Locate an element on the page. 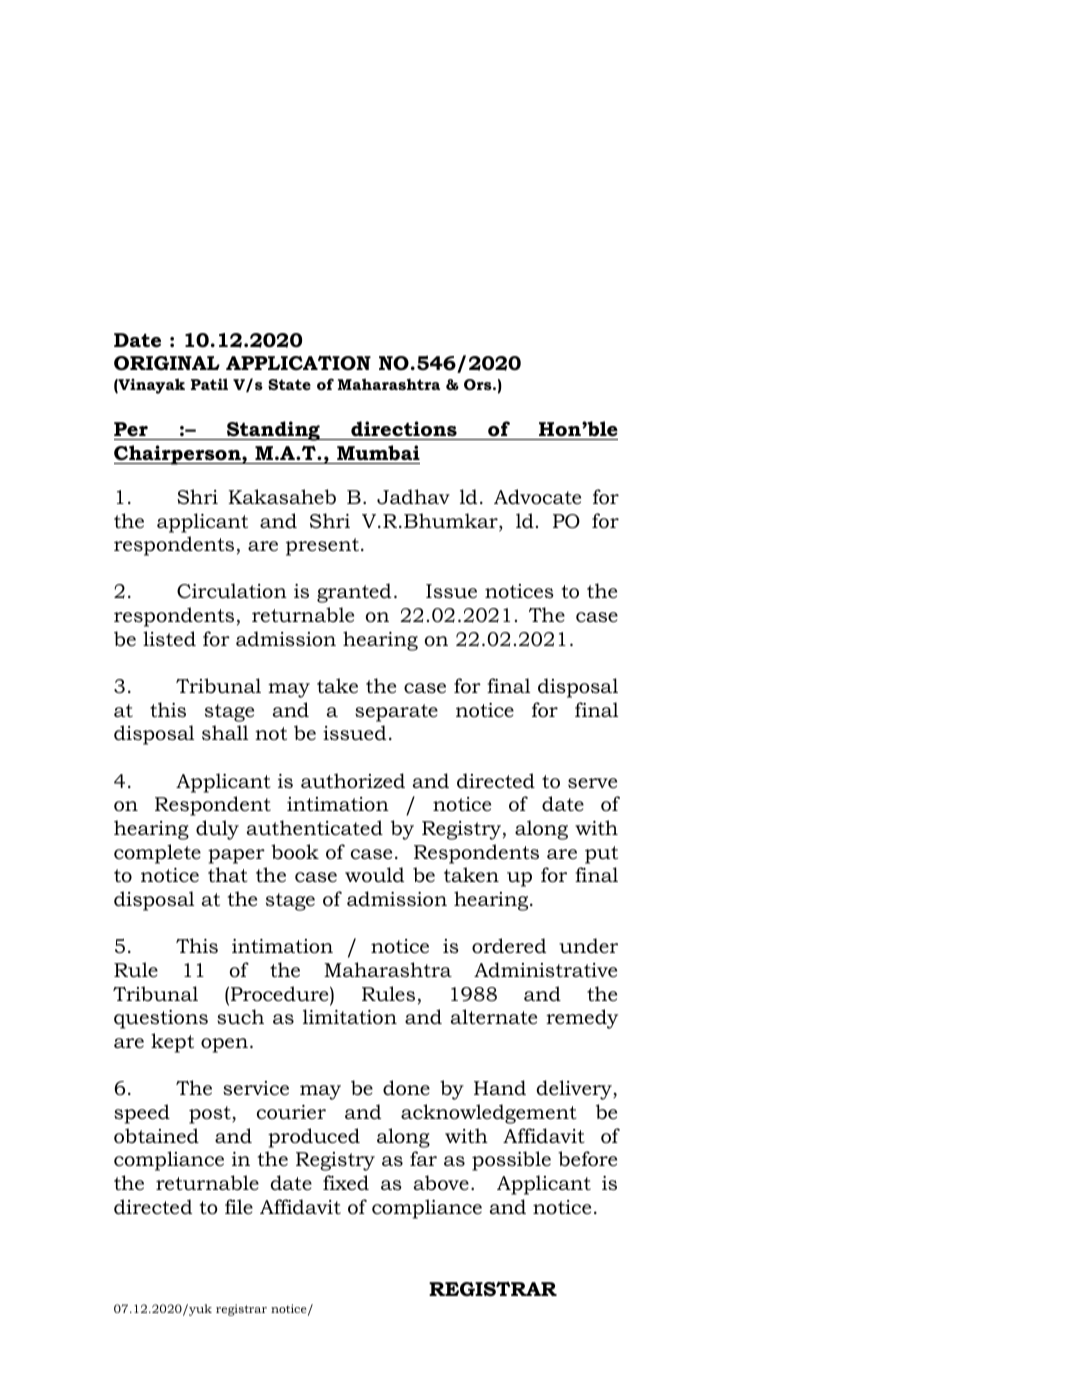  file is located at coordinates (239, 1207).
